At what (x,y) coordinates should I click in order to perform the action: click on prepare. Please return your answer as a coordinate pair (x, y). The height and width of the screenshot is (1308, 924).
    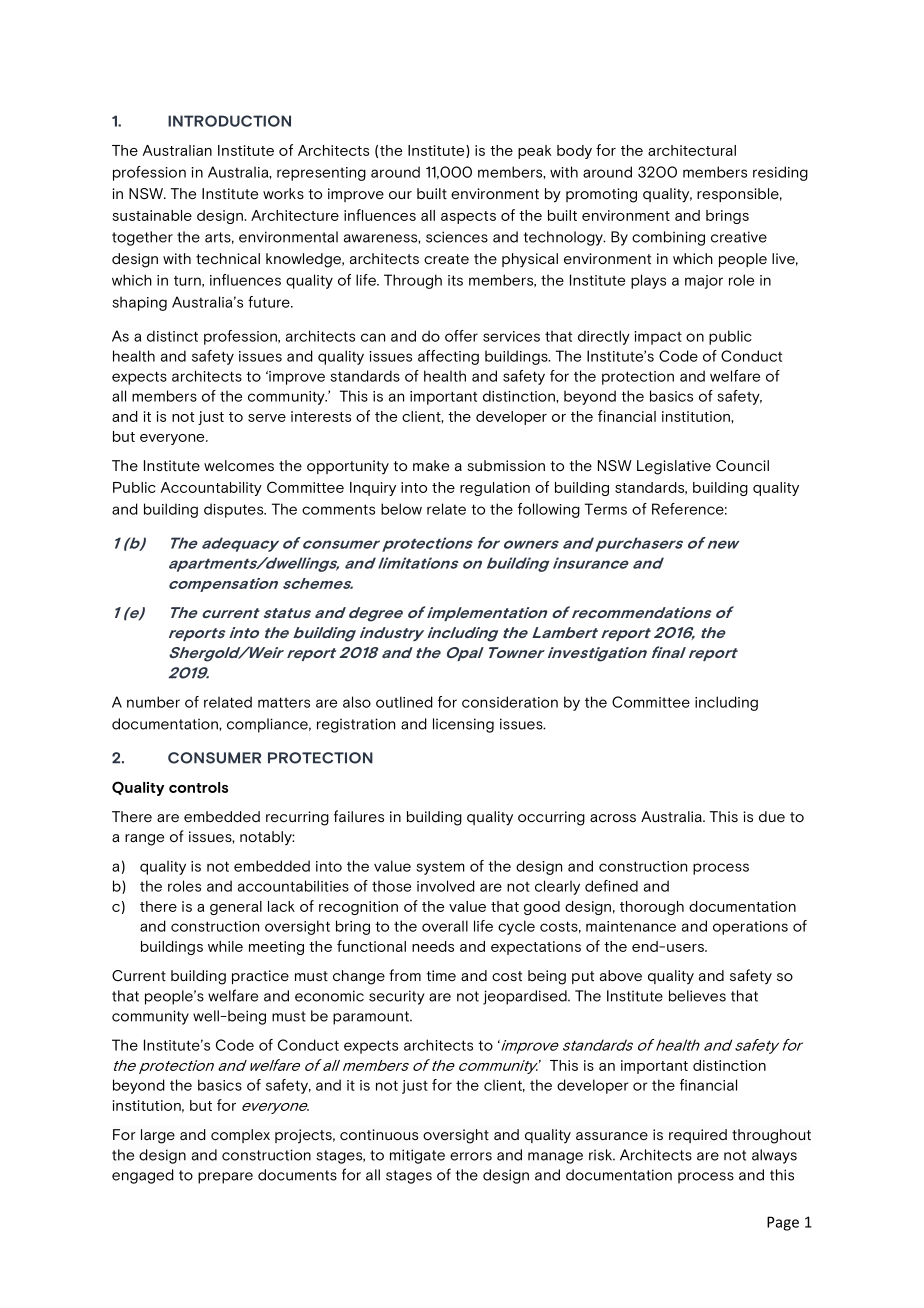
    Looking at the image, I should click on (225, 1178).
